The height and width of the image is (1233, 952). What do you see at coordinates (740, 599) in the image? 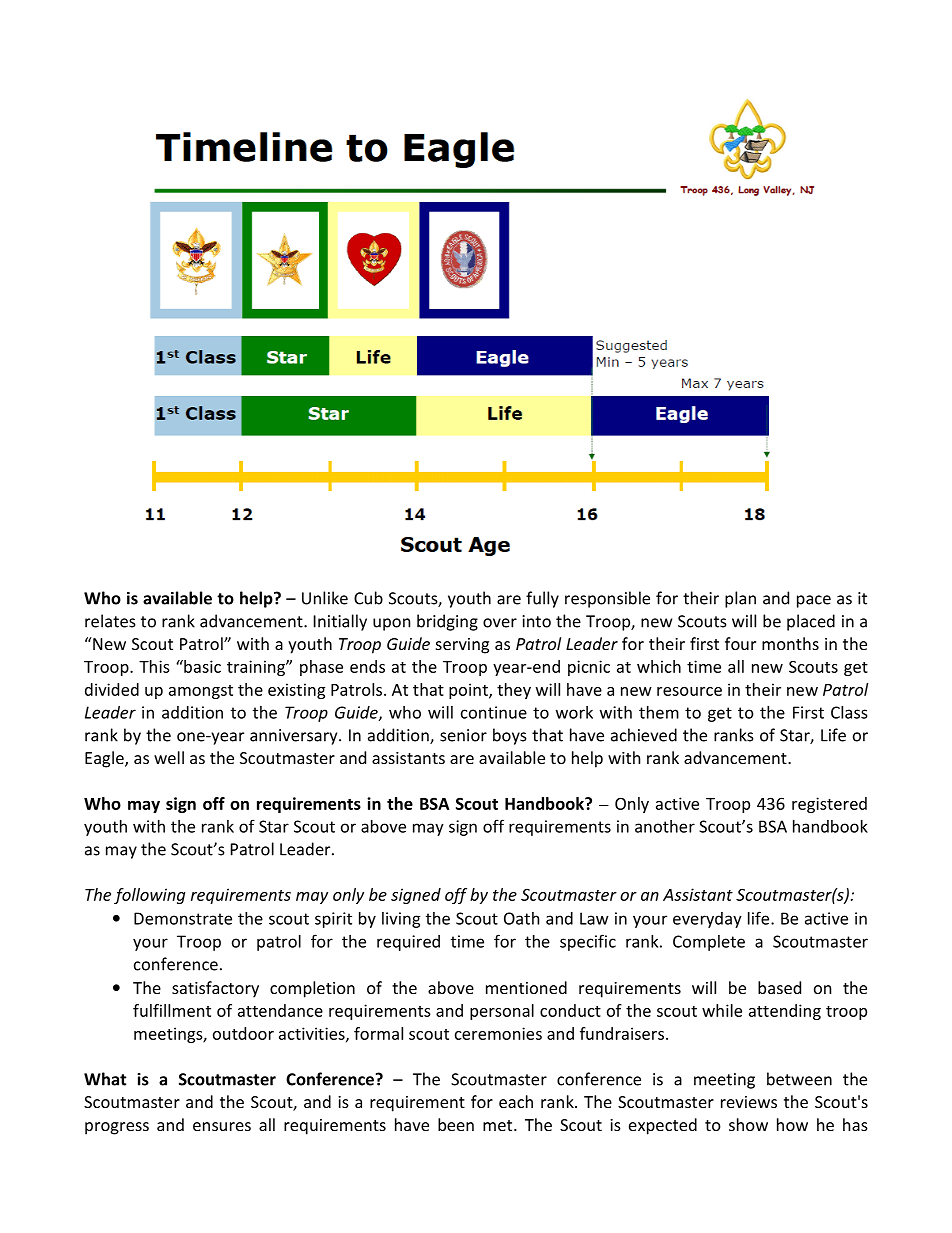
I see `plan` at bounding box center [740, 599].
